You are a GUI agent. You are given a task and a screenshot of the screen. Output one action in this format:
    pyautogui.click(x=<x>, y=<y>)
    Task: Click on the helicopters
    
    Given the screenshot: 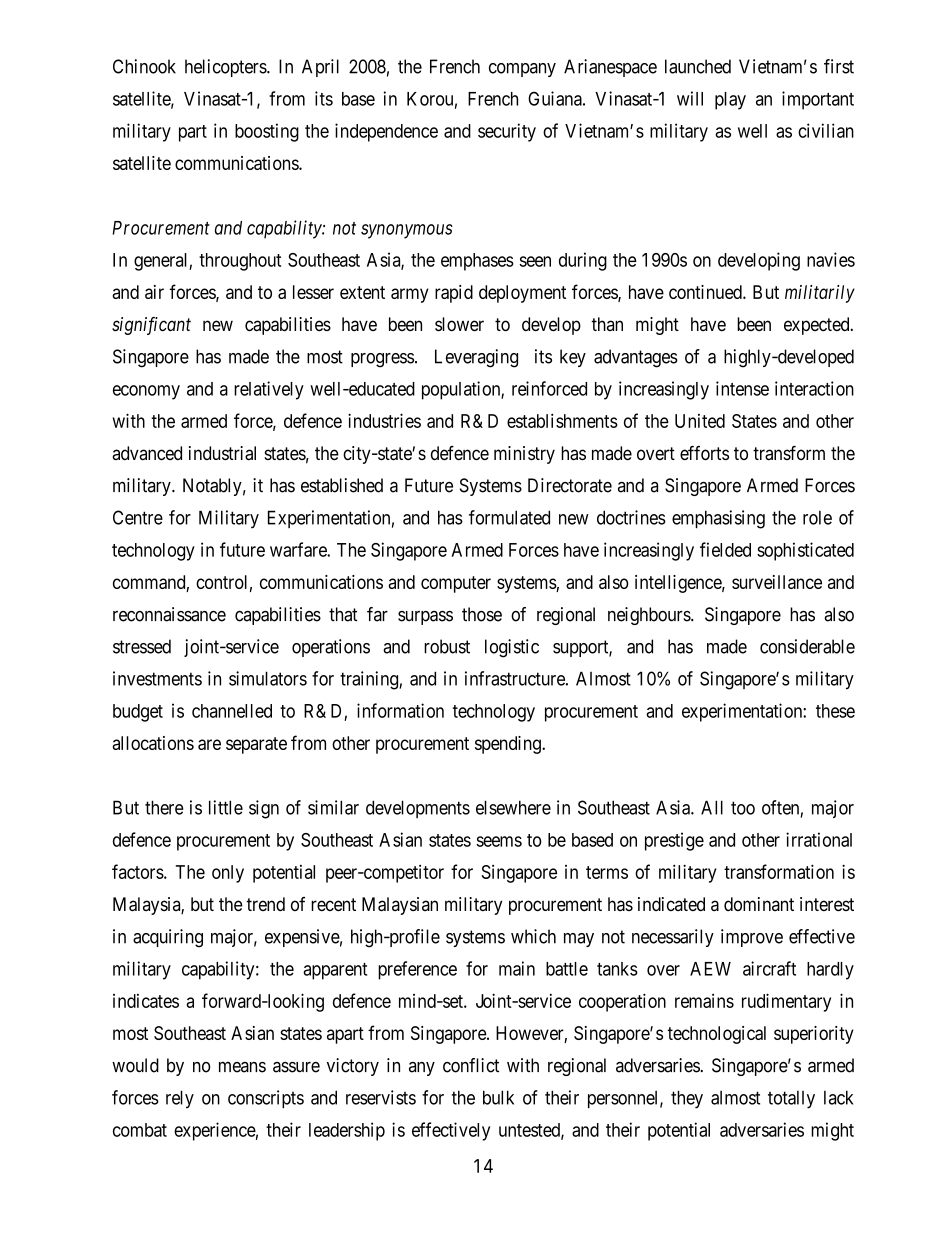 What is the action you would take?
    pyautogui.click(x=226, y=68)
